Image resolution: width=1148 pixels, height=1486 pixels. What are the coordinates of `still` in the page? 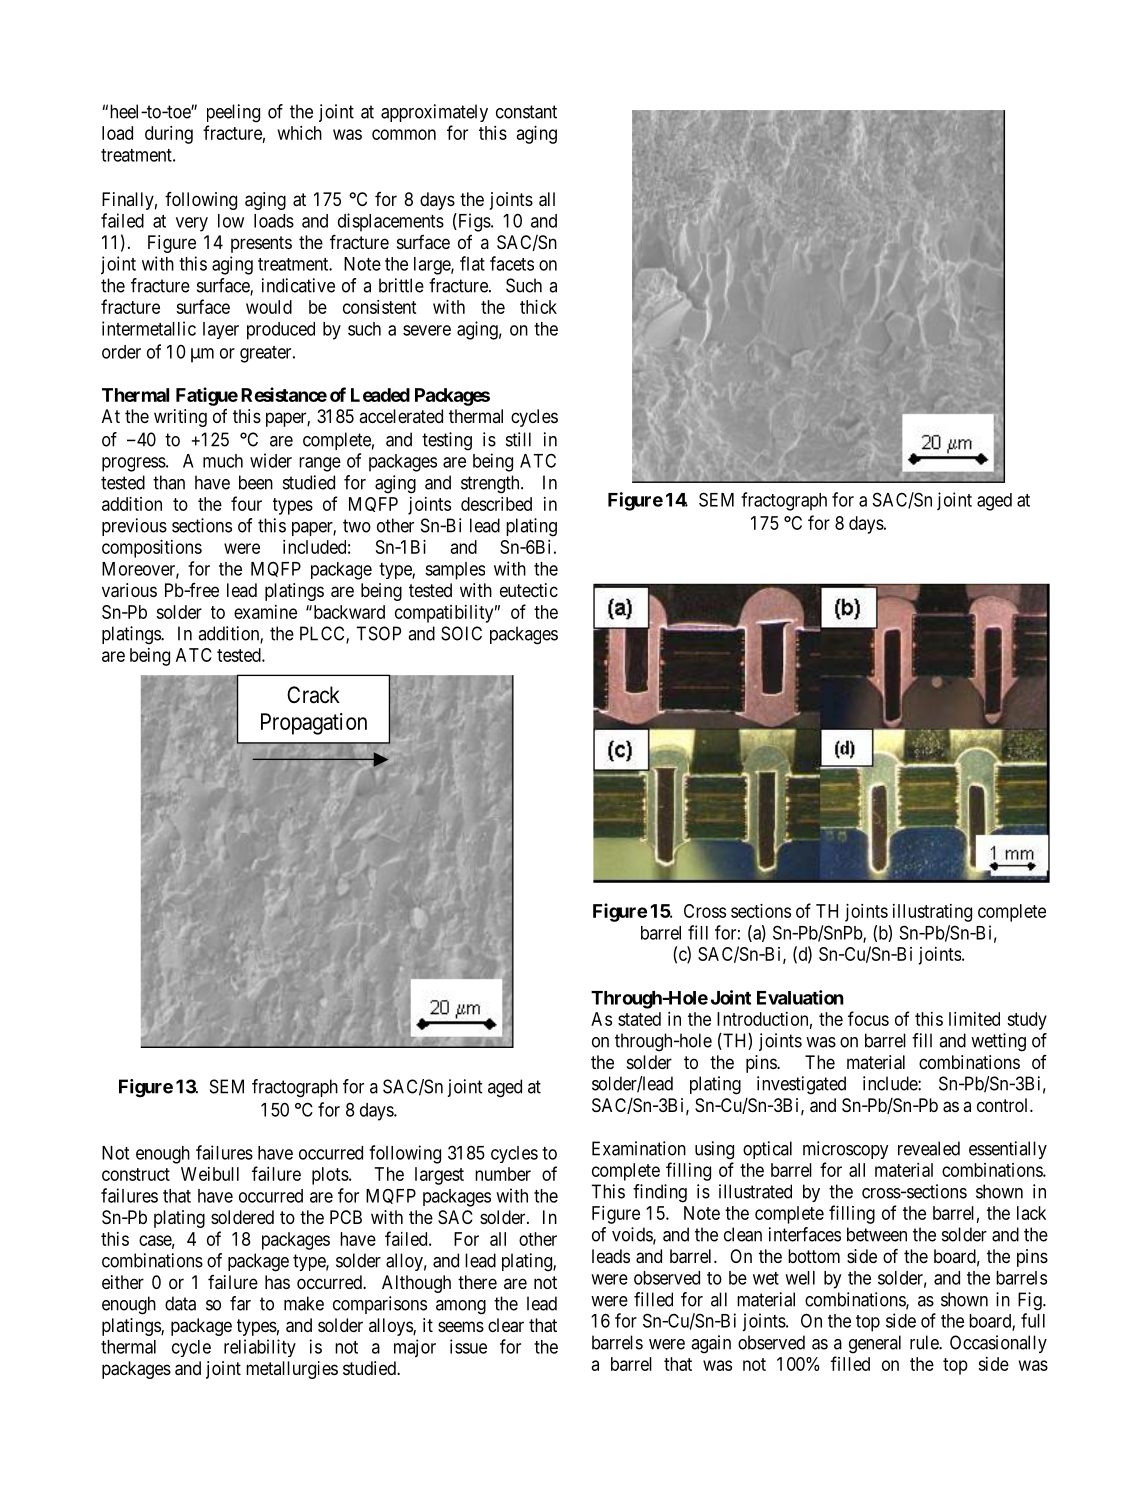 It's located at (518, 439).
